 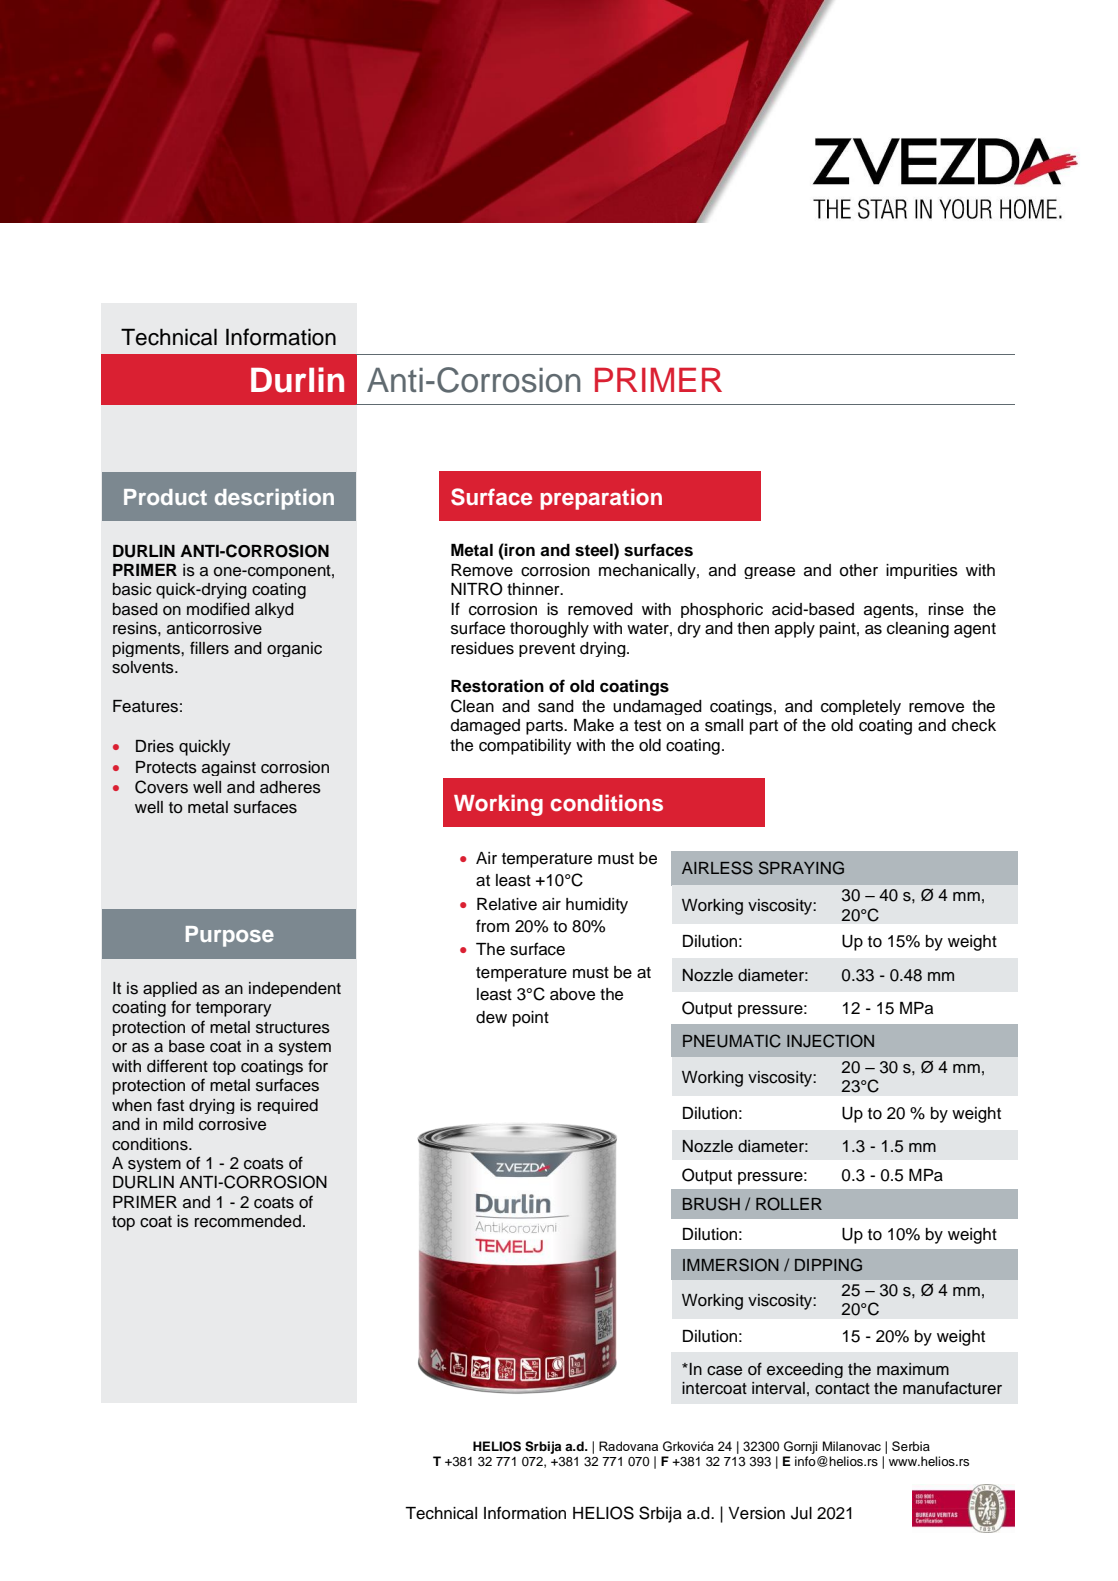 I want to click on Version, so click(x=756, y=1513).
